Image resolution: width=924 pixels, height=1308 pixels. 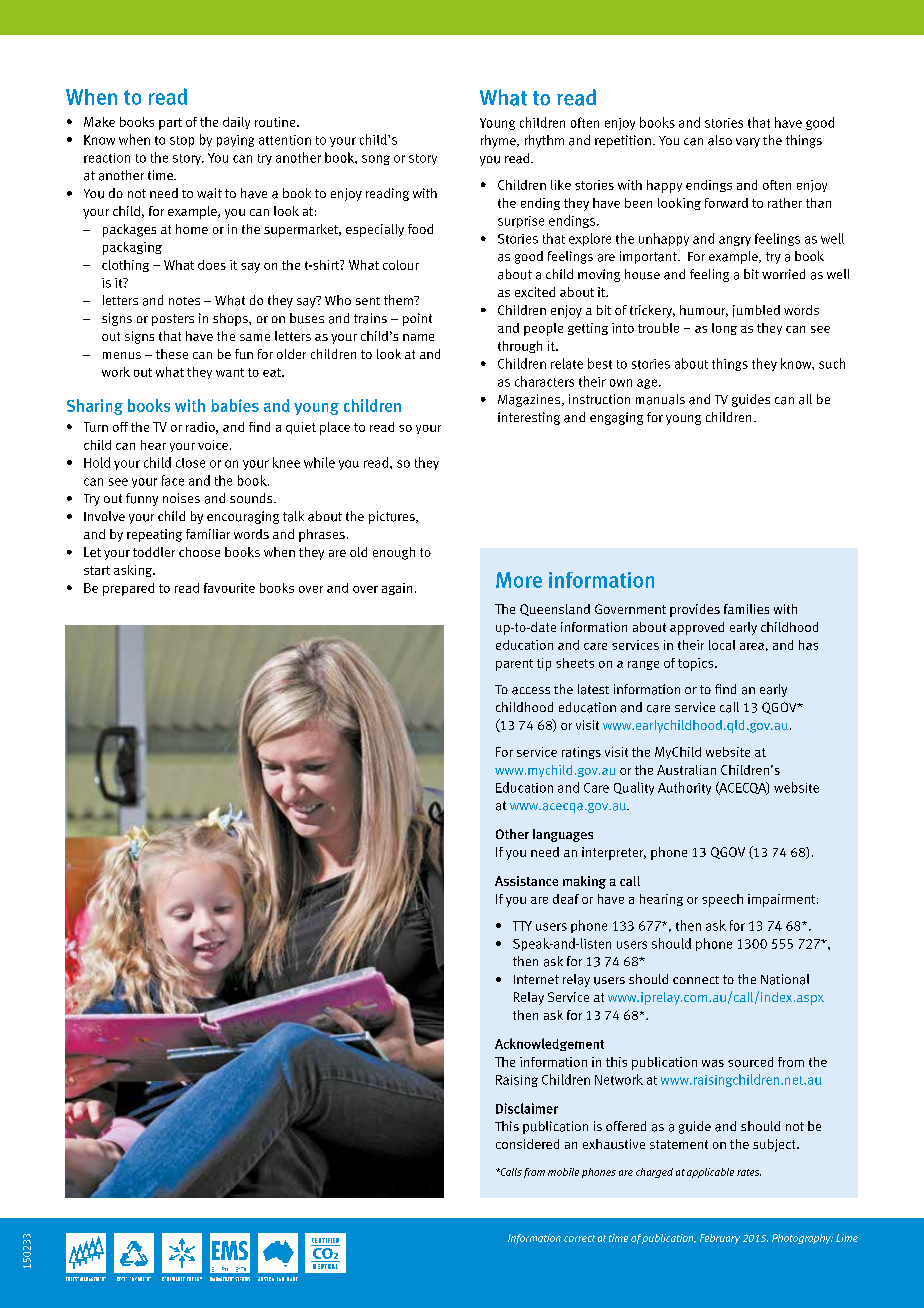 I want to click on languages, so click(x=563, y=835).
